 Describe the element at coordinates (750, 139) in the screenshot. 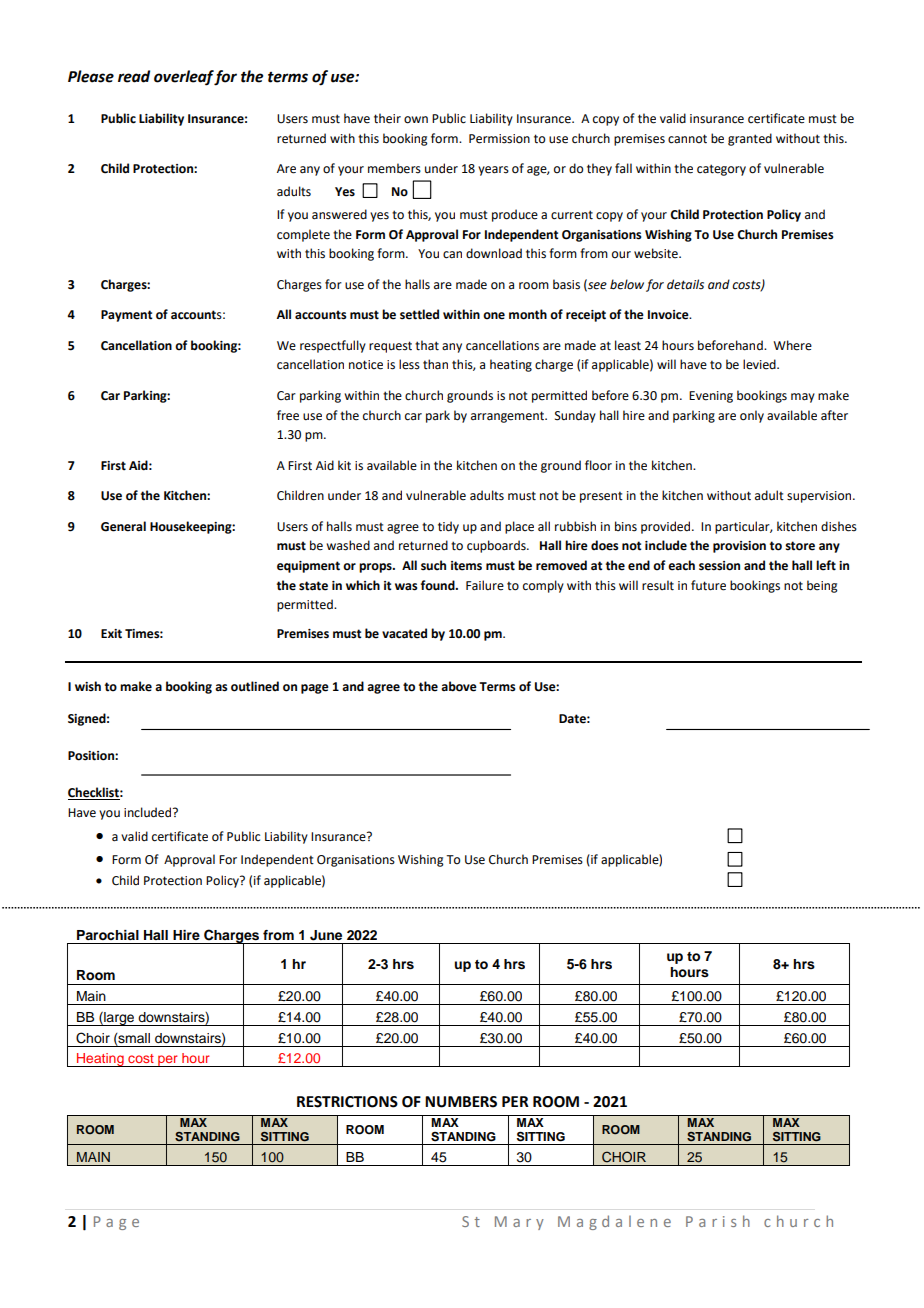

I see `granted` at that location.
